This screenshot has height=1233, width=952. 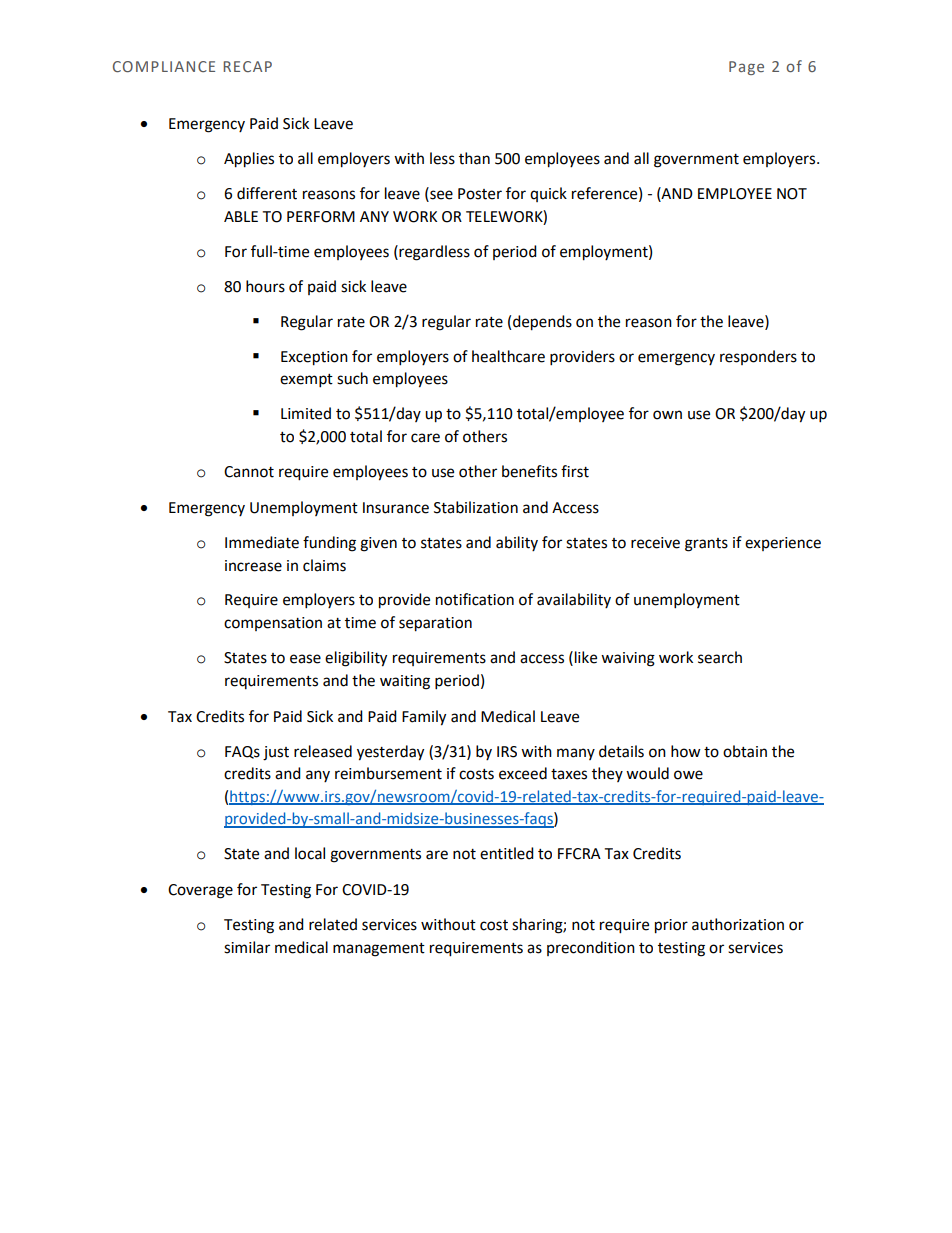 I want to click on similar, so click(x=247, y=947).
